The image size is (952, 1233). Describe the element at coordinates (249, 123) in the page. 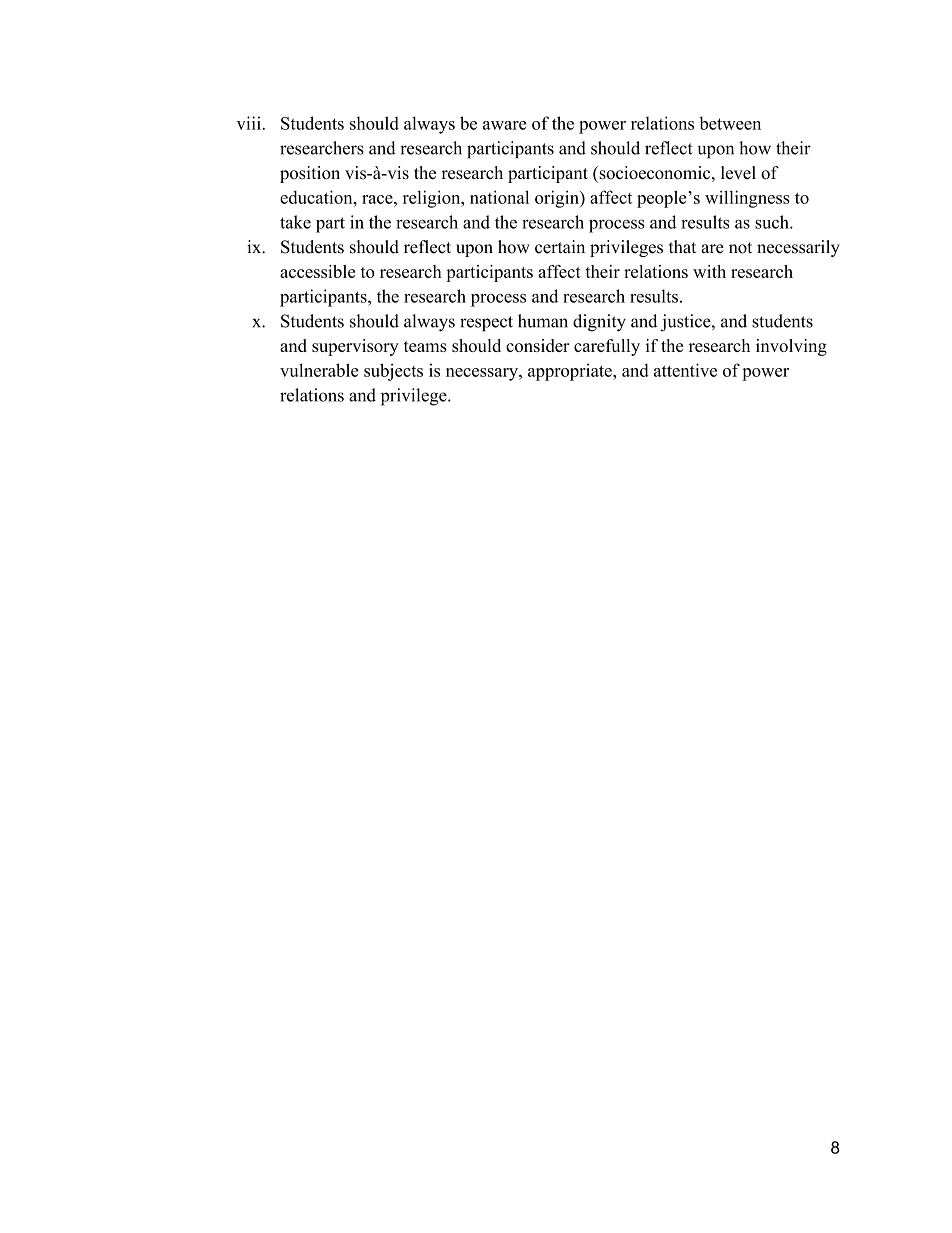

I see `viii` at that location.
